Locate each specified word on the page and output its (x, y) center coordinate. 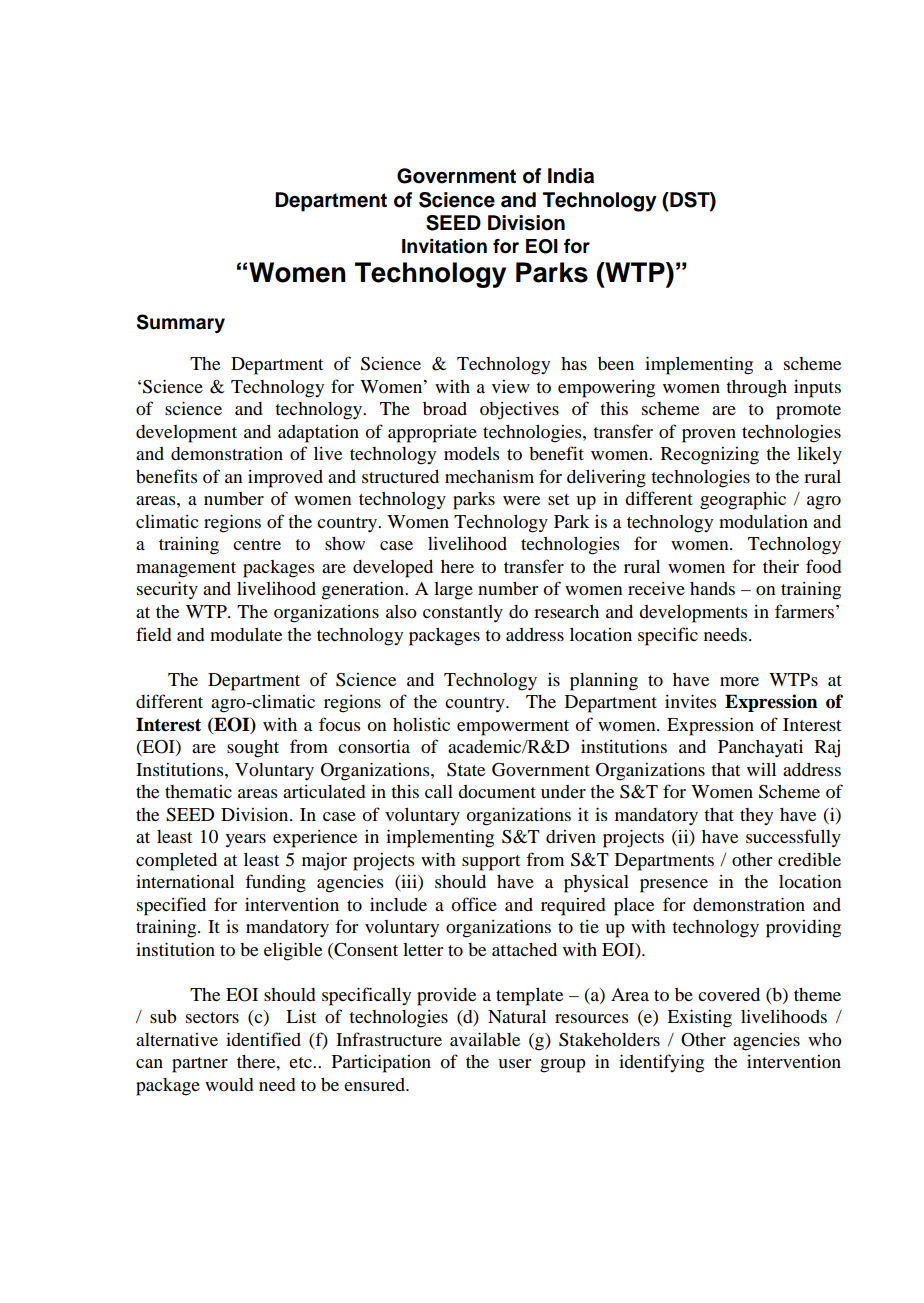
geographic (743, 501)
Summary (181, 323)
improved (285, 479)
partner (200, 1065)
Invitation (444, 246)
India (571, 176)
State (466, 770)
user (514, 1063)
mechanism (489, 476)
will (761, 769)
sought (253, 749)
